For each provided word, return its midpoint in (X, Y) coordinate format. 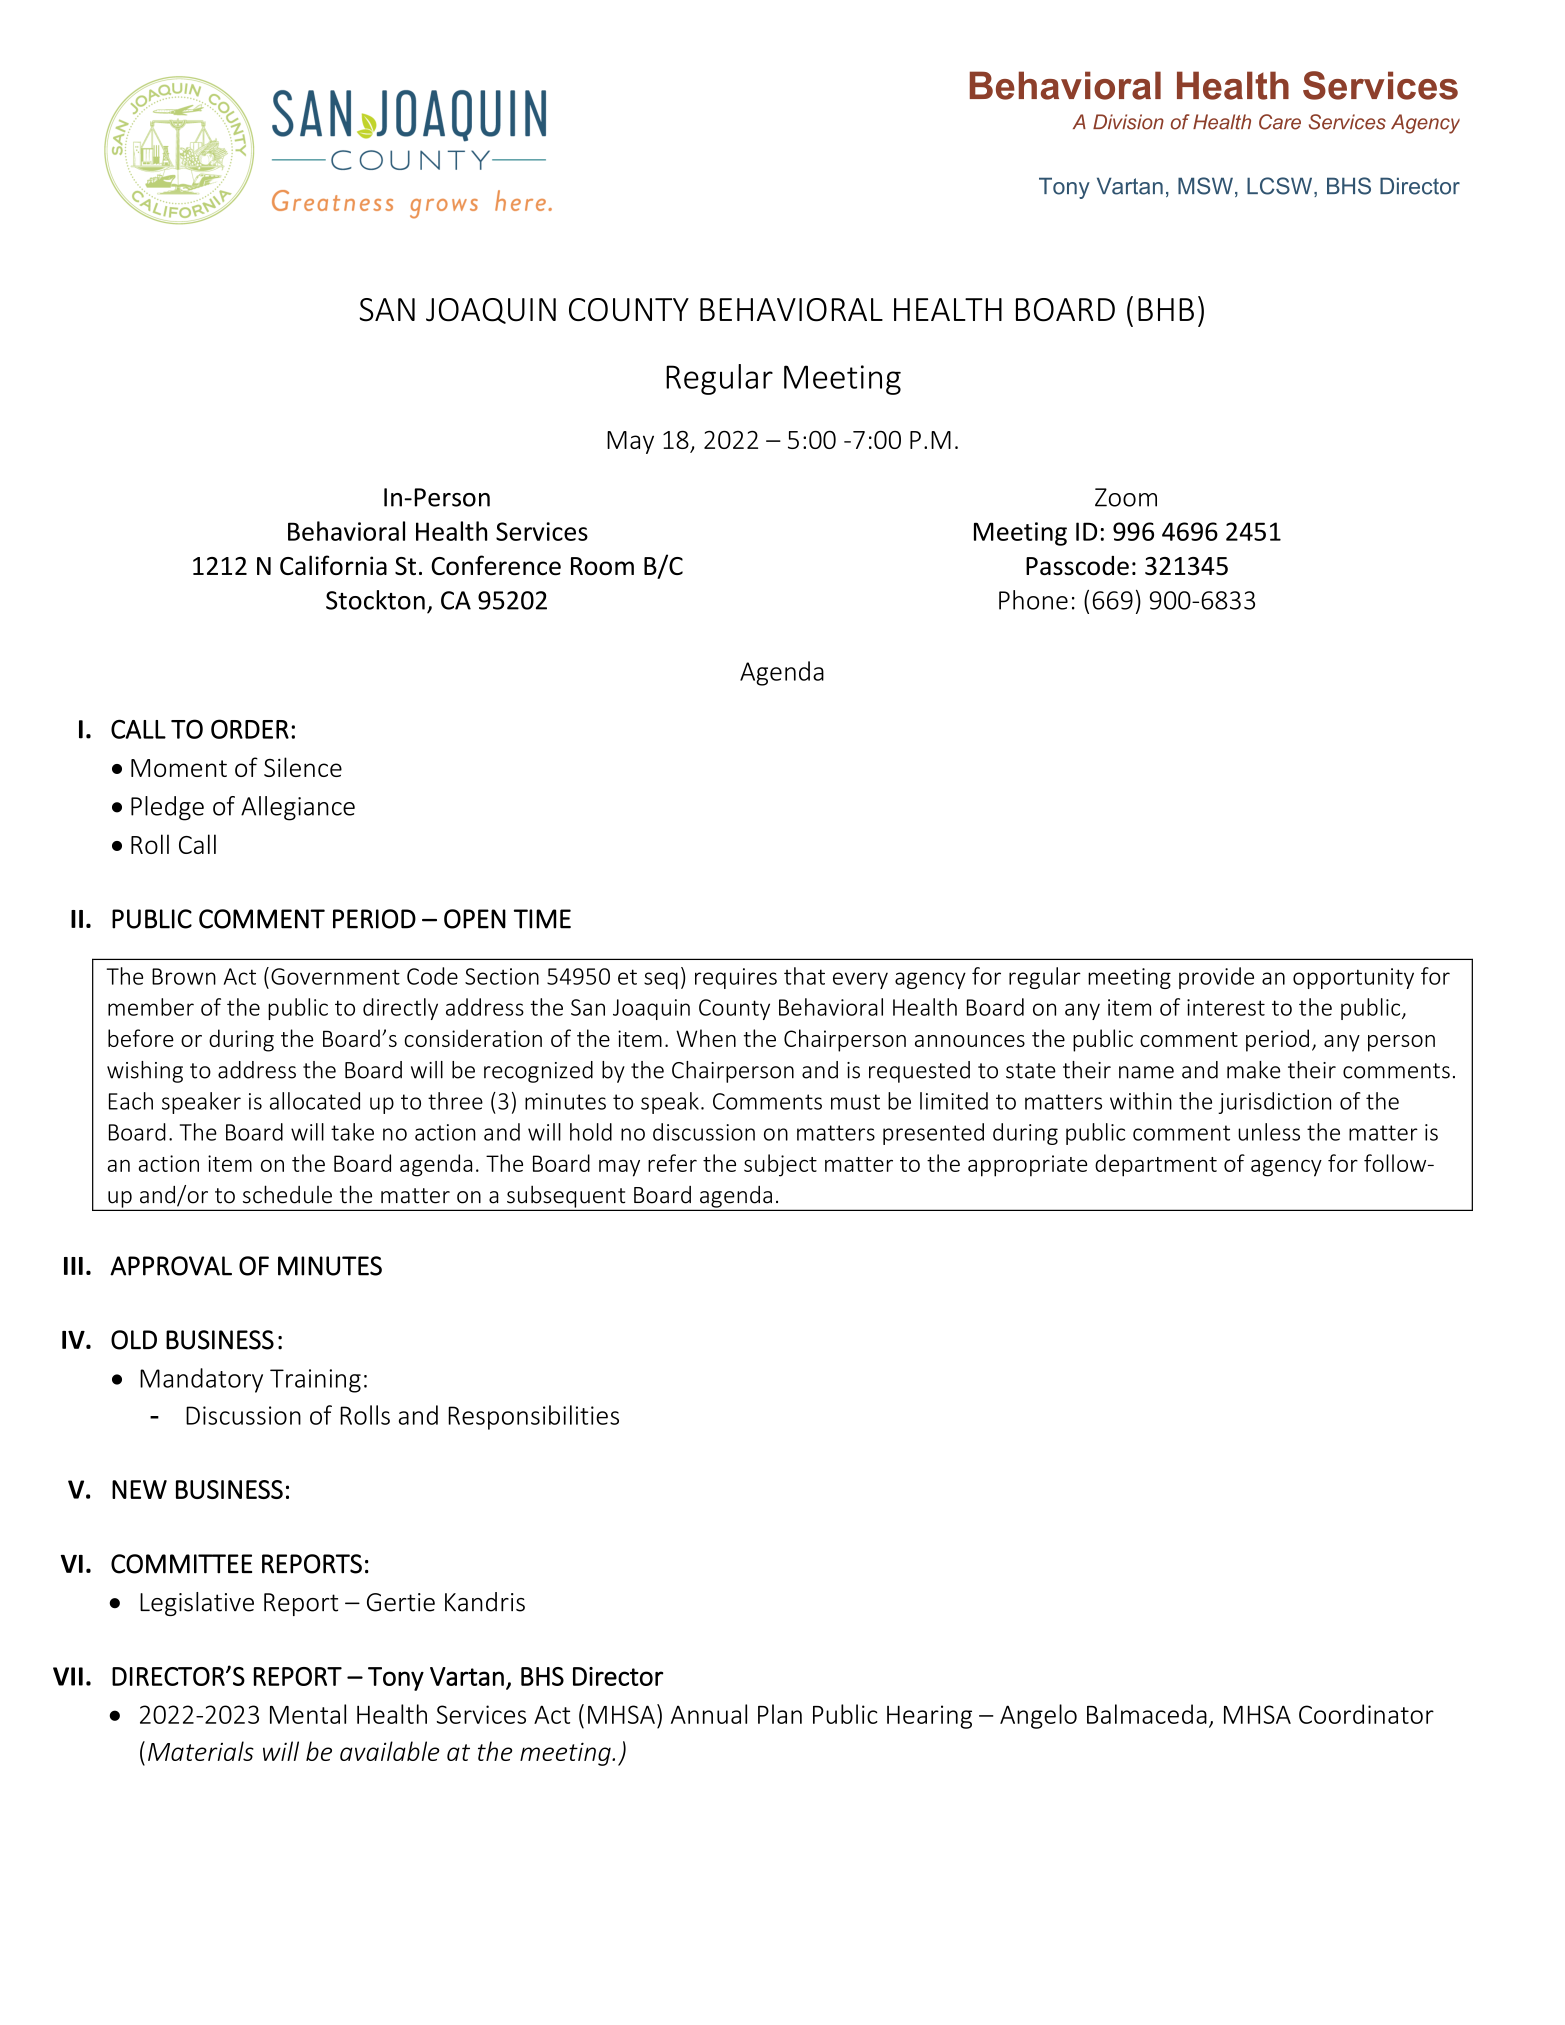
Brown (184, 976)
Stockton (375, 600)
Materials (201, 1751)
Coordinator (1366, 1714)
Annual (709, 1714)
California (333, 565)
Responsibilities (533, 1417)
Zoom (1126, 497)
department (1156, 1165)
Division (1128, 122)
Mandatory (201, 1380)
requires (736, 978)
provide (1216, 978)
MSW (1205, 186)
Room (602, 566)
